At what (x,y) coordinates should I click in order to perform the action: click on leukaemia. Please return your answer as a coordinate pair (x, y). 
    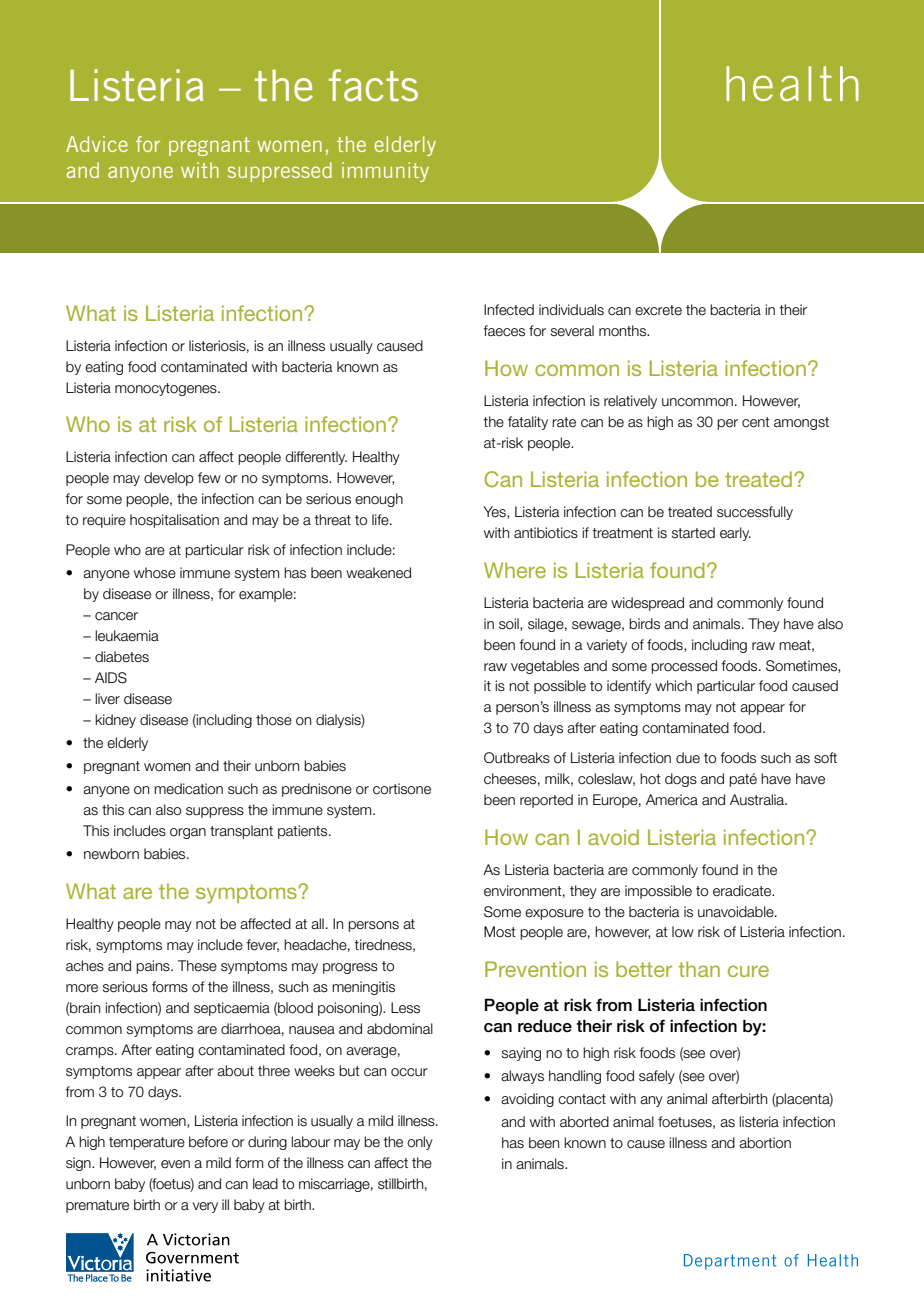
    Looking at the image, I should click on (127, 636).
